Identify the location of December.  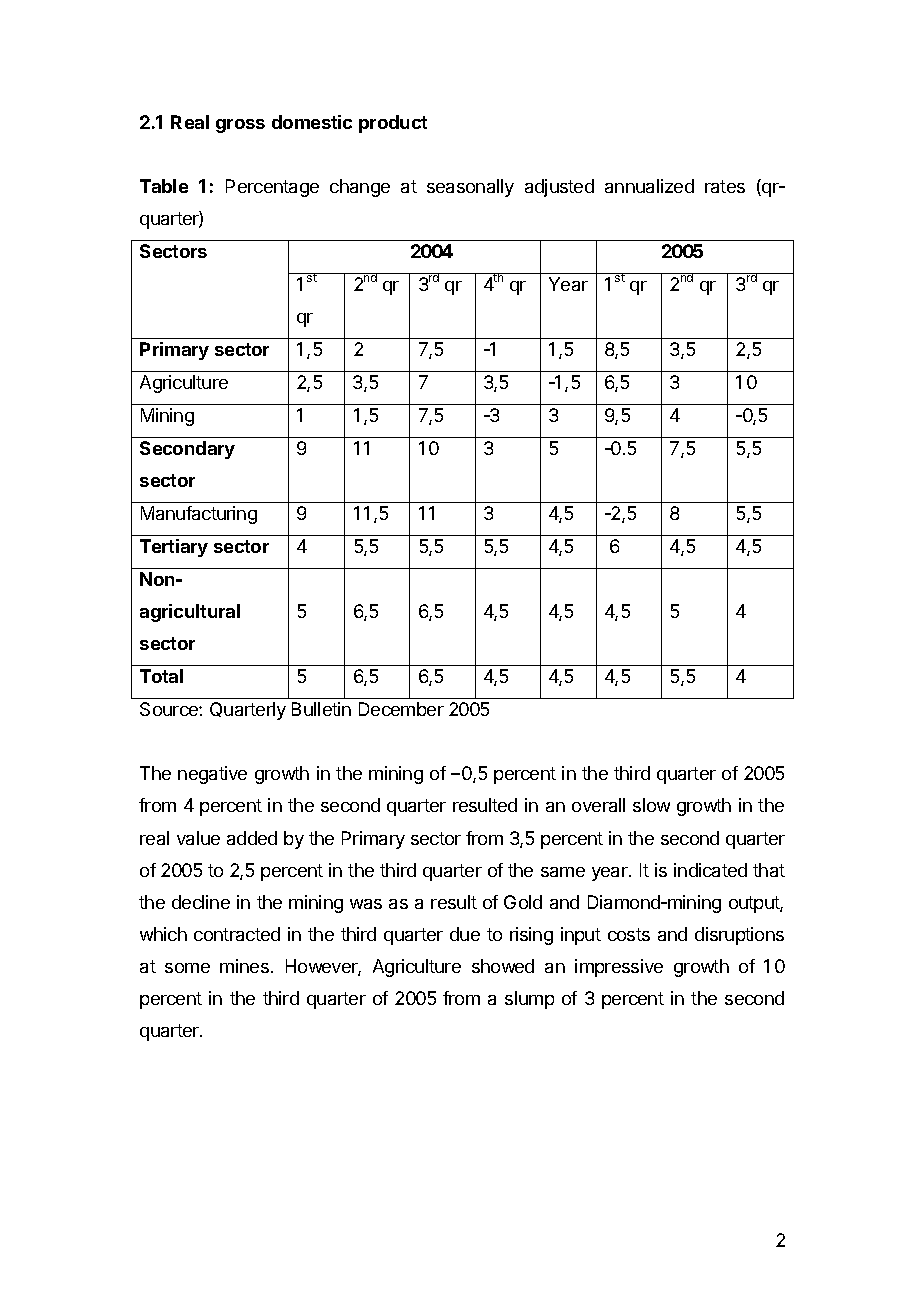
(401, 709).
